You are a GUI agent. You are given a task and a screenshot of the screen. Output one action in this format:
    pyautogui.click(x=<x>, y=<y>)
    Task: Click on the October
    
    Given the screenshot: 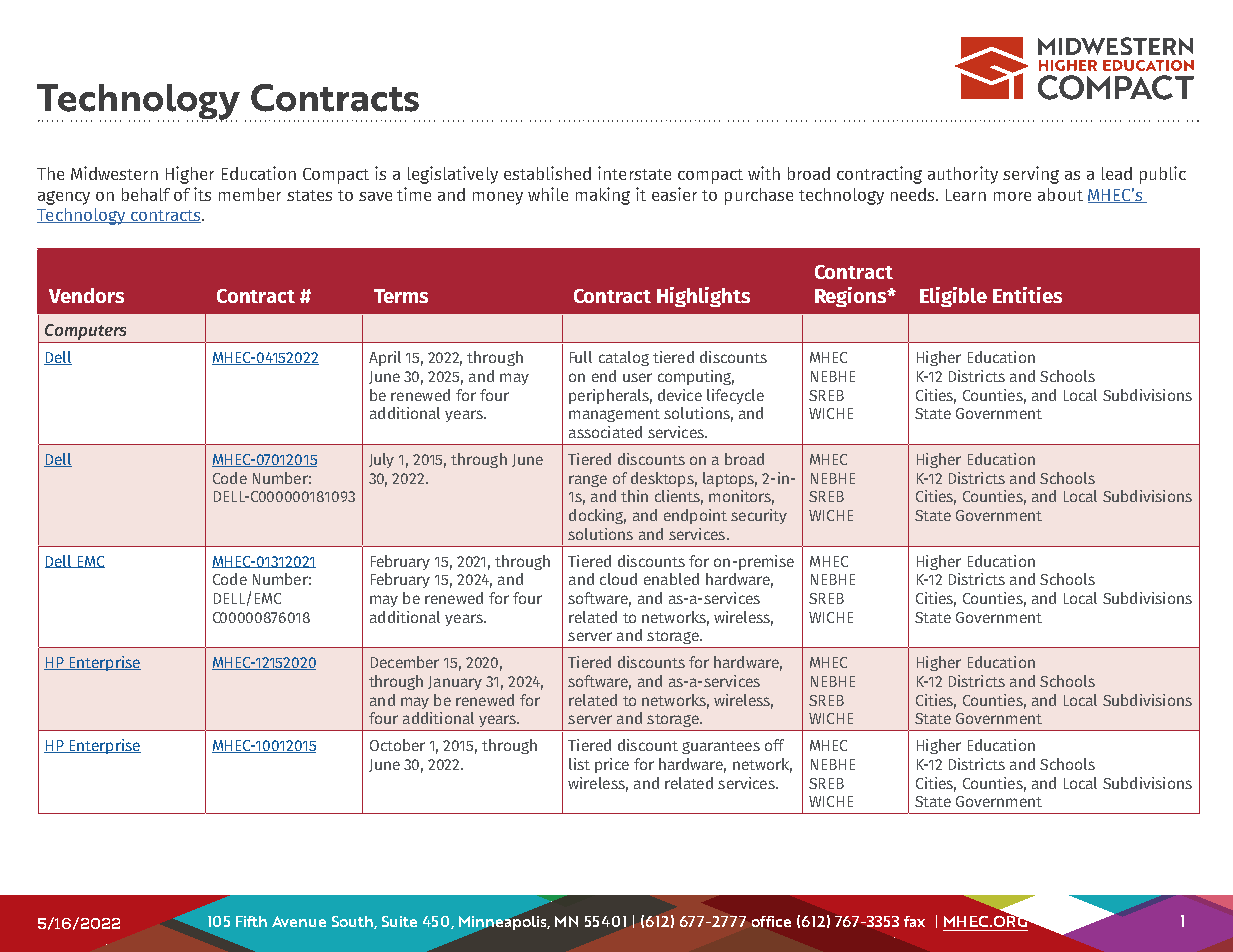 What is the action you would take?
    pyautogui.click(x=397, y=745)
